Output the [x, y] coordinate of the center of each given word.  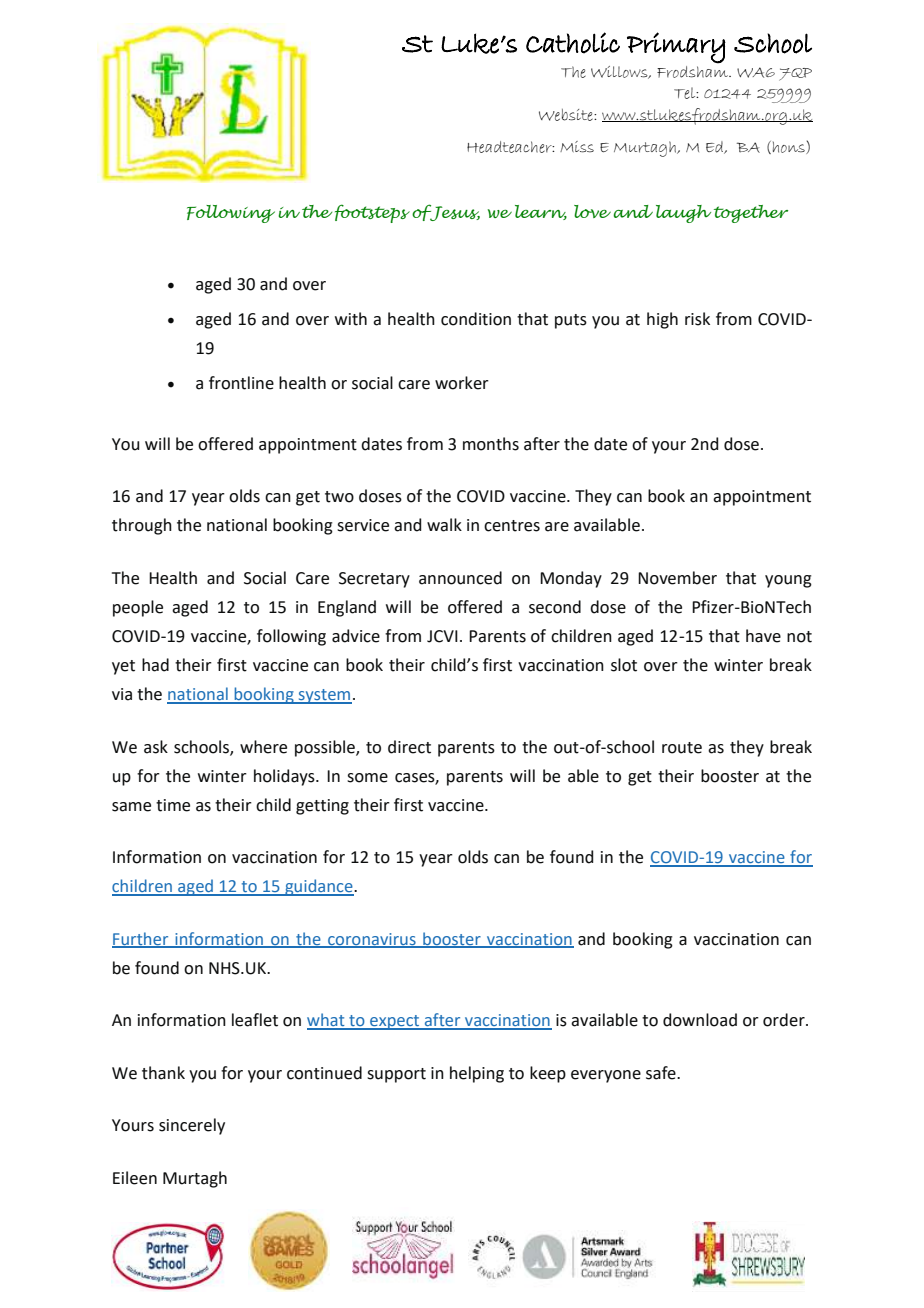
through [142, 526]
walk [444, 525]
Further [141, 939]
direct [409, 747]
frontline [241, 383]
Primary [676, 48]
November [677, 578]
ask [156, 747]
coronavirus [372, 940]
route [682, 748]
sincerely [192, 1126]
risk [697, 319]
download [700, 1020]
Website [567, 115]
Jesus [454, 212]
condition [476, 319]
